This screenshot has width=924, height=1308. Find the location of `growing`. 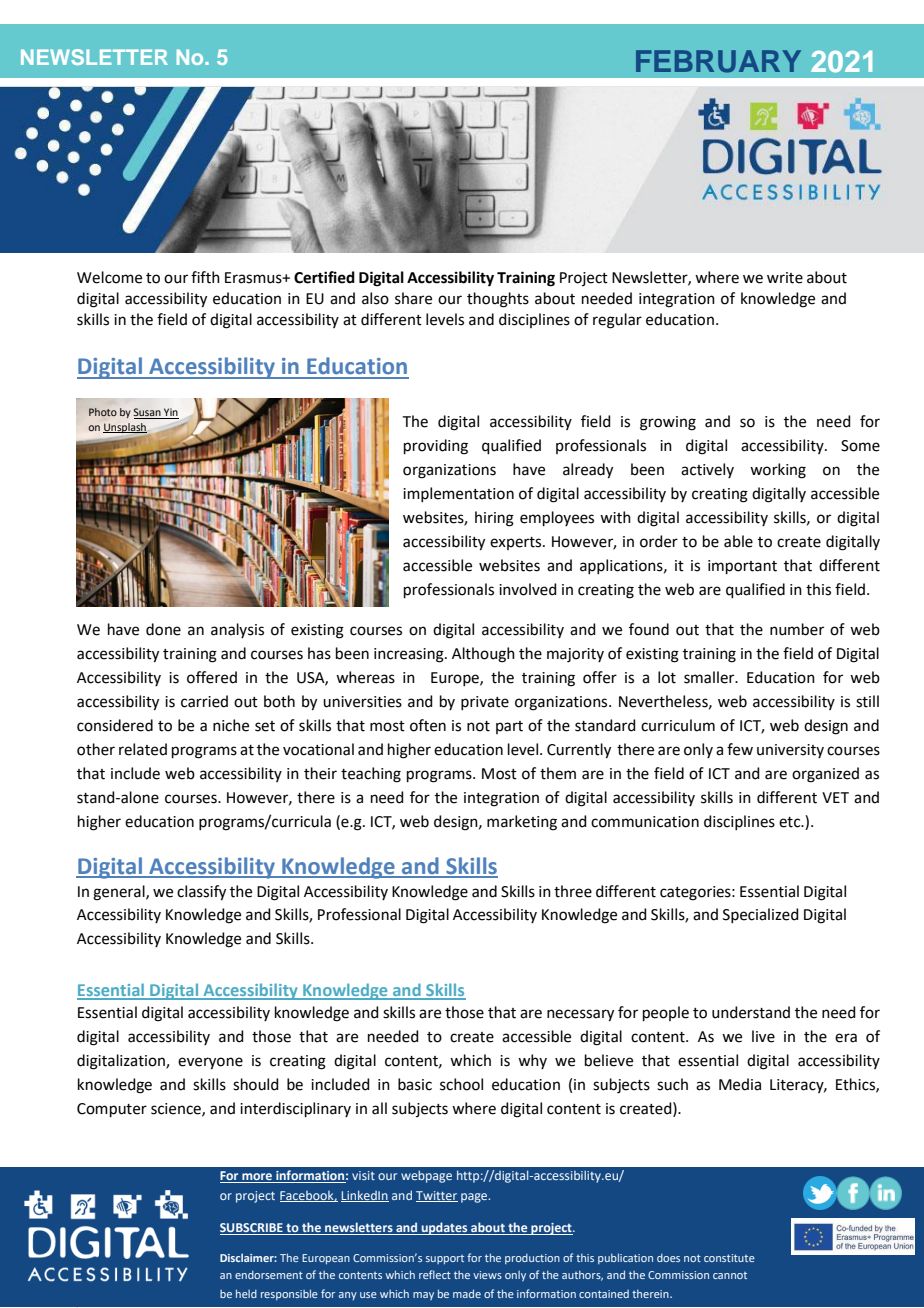

growing is located at coordinates (668, 423).
